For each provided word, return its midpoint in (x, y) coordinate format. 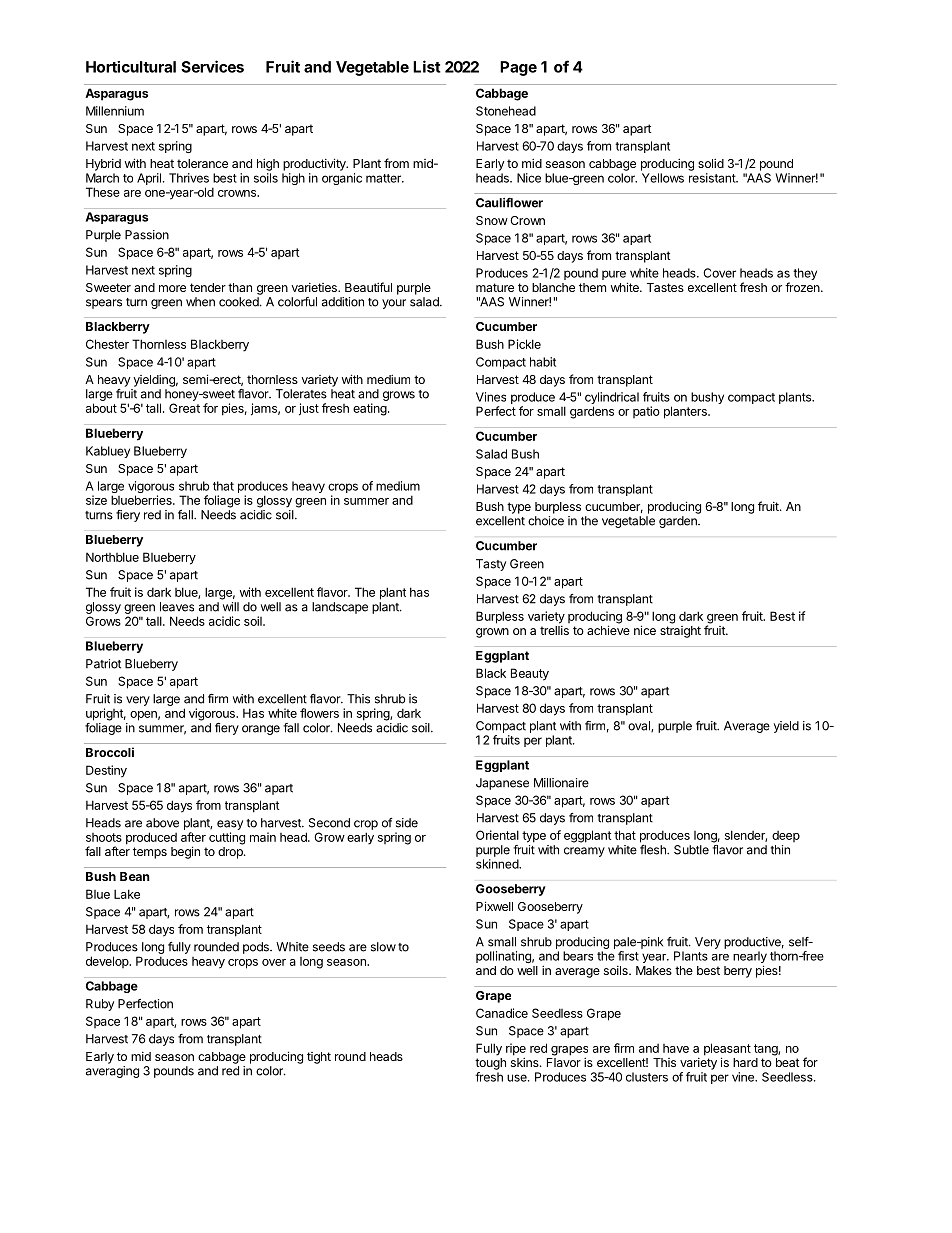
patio (646, 412)
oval (640, 726)
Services (212, 66)
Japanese (502, 784)
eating (370, 409)
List (427, 66)
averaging (112, 1072)
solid (711, 163)
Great (184, 408)
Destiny (106, 771)
